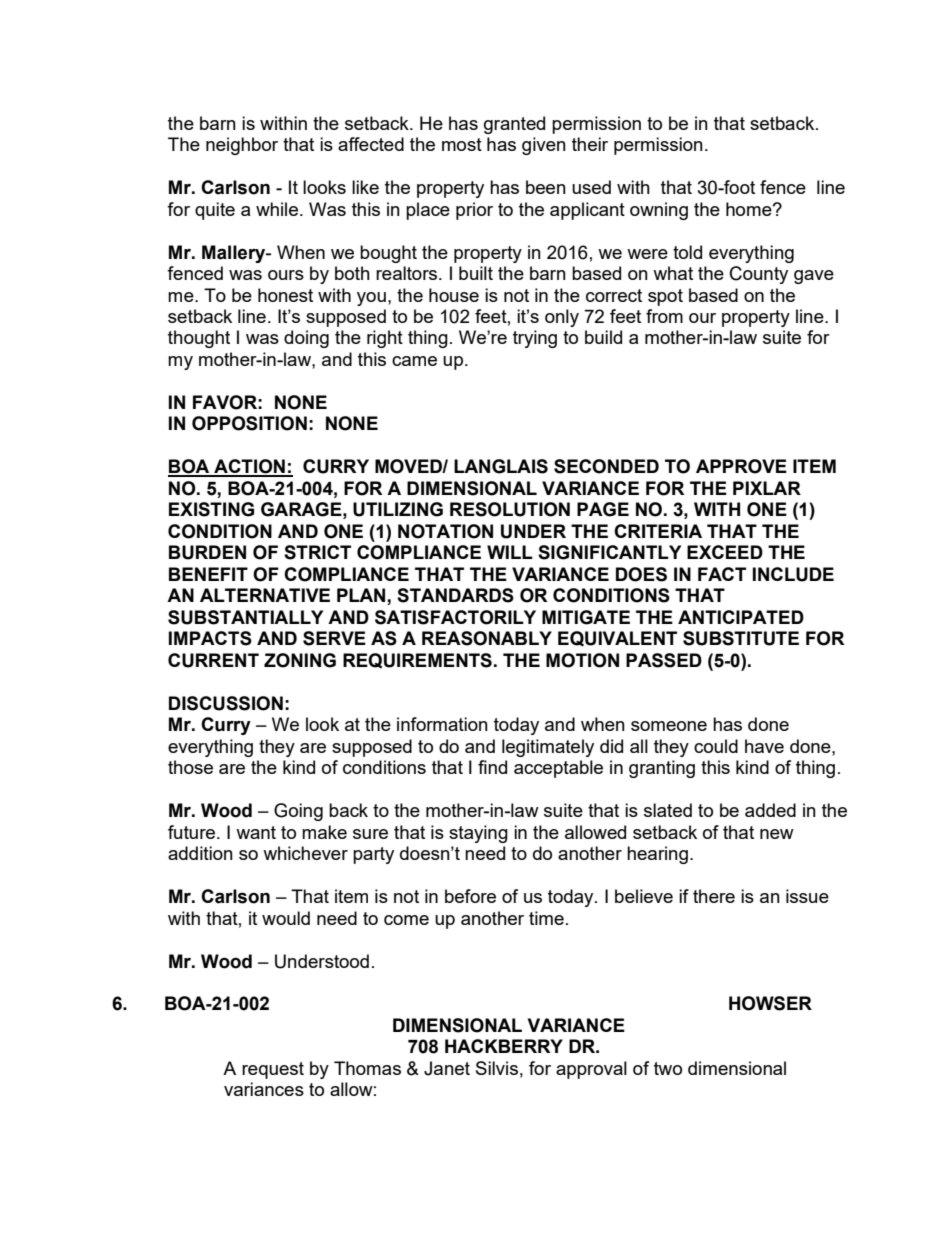 The width and height of the page is (952, 1233). What do you see at coordinates (249, 467) in the page?
I see `ACTION` at bounding box center [249, 467].
